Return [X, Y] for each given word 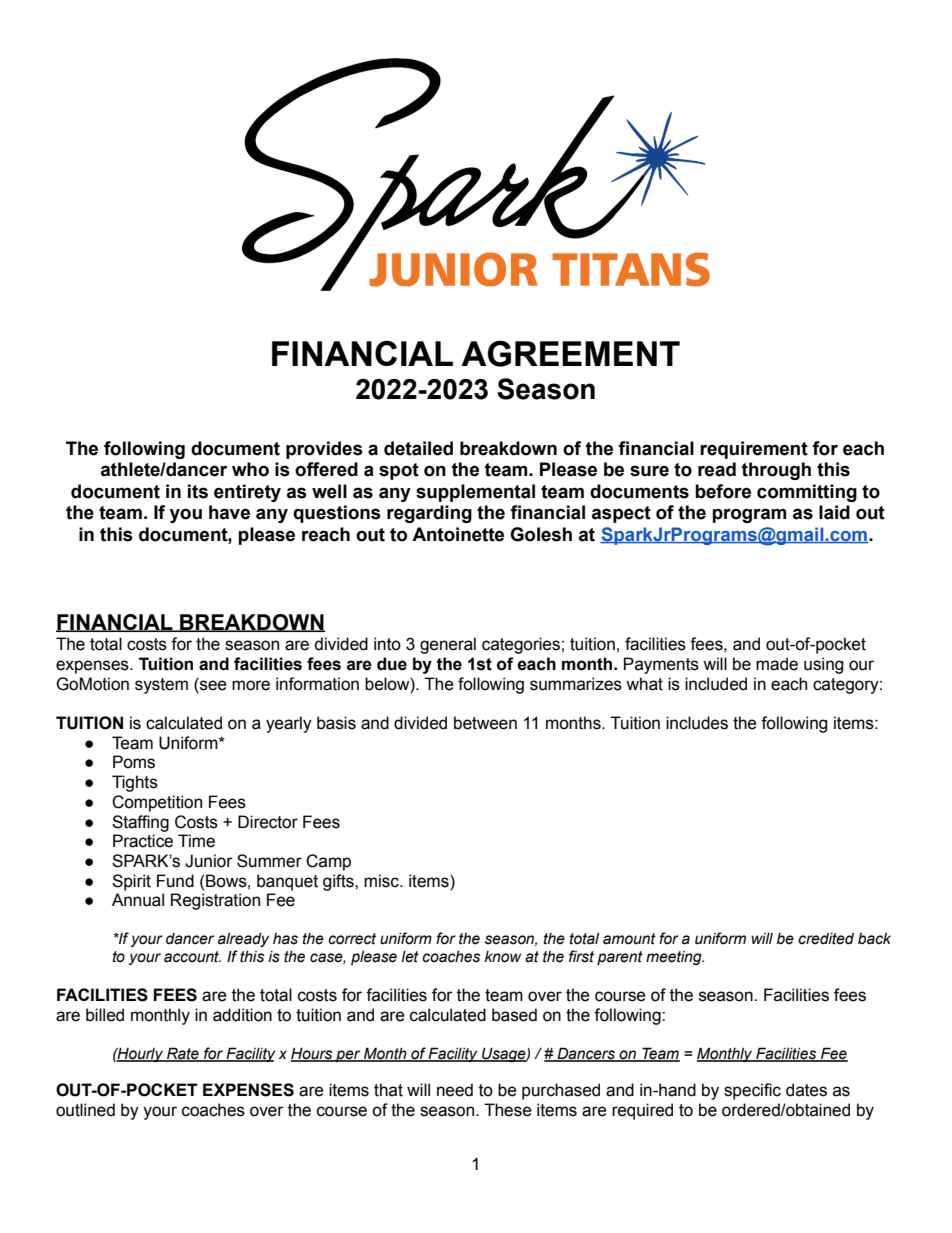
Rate [183, 1054]
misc [382, 881]
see [212, 684]
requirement [754, 450]
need [455, 1090]
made [777, 664]
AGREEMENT [570, 354]
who [250, 469]
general [448, 645]
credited [826, 939]
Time [196, 841]
